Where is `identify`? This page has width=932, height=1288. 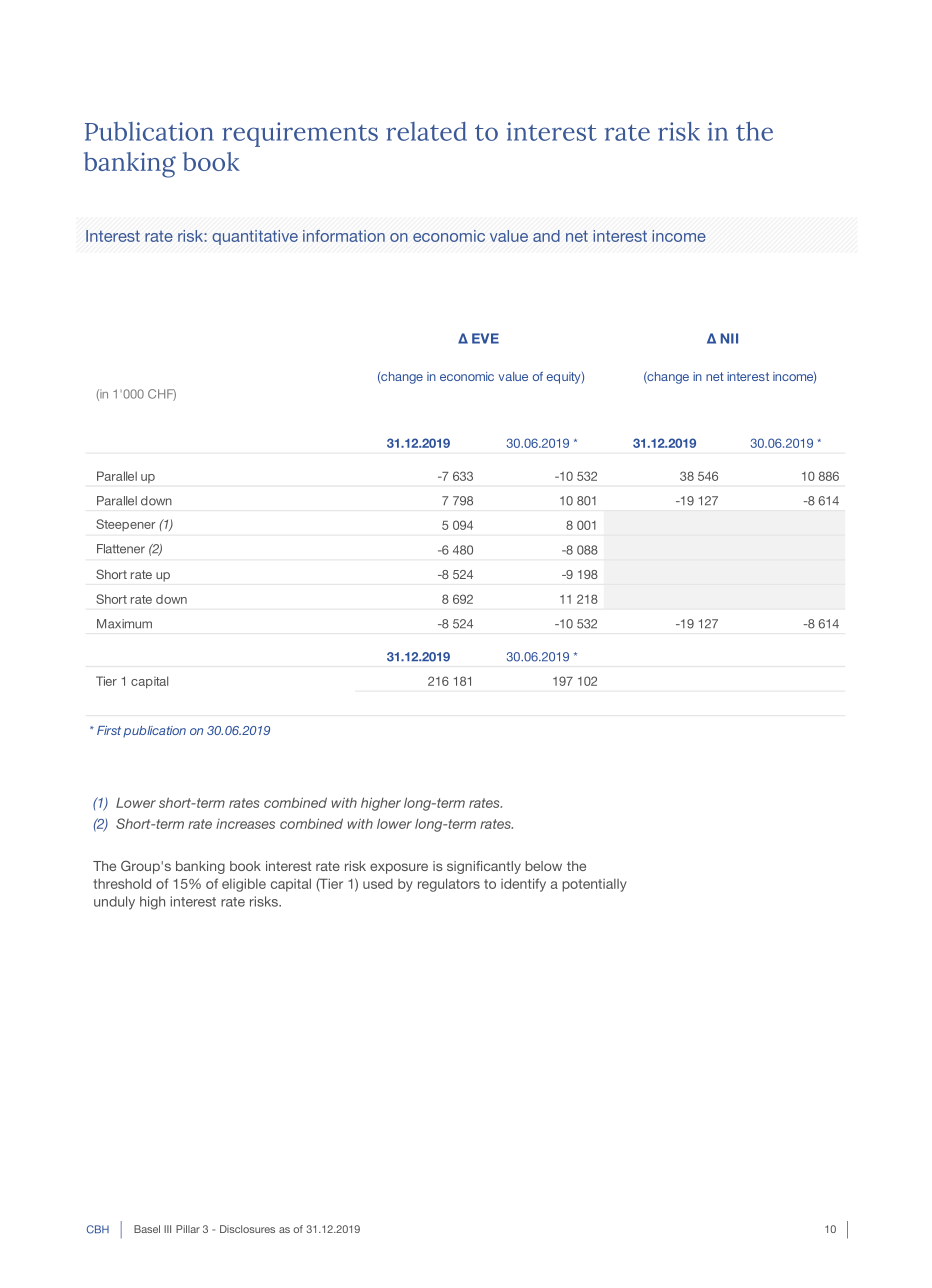 identify is located at coordinates (523, 885).
